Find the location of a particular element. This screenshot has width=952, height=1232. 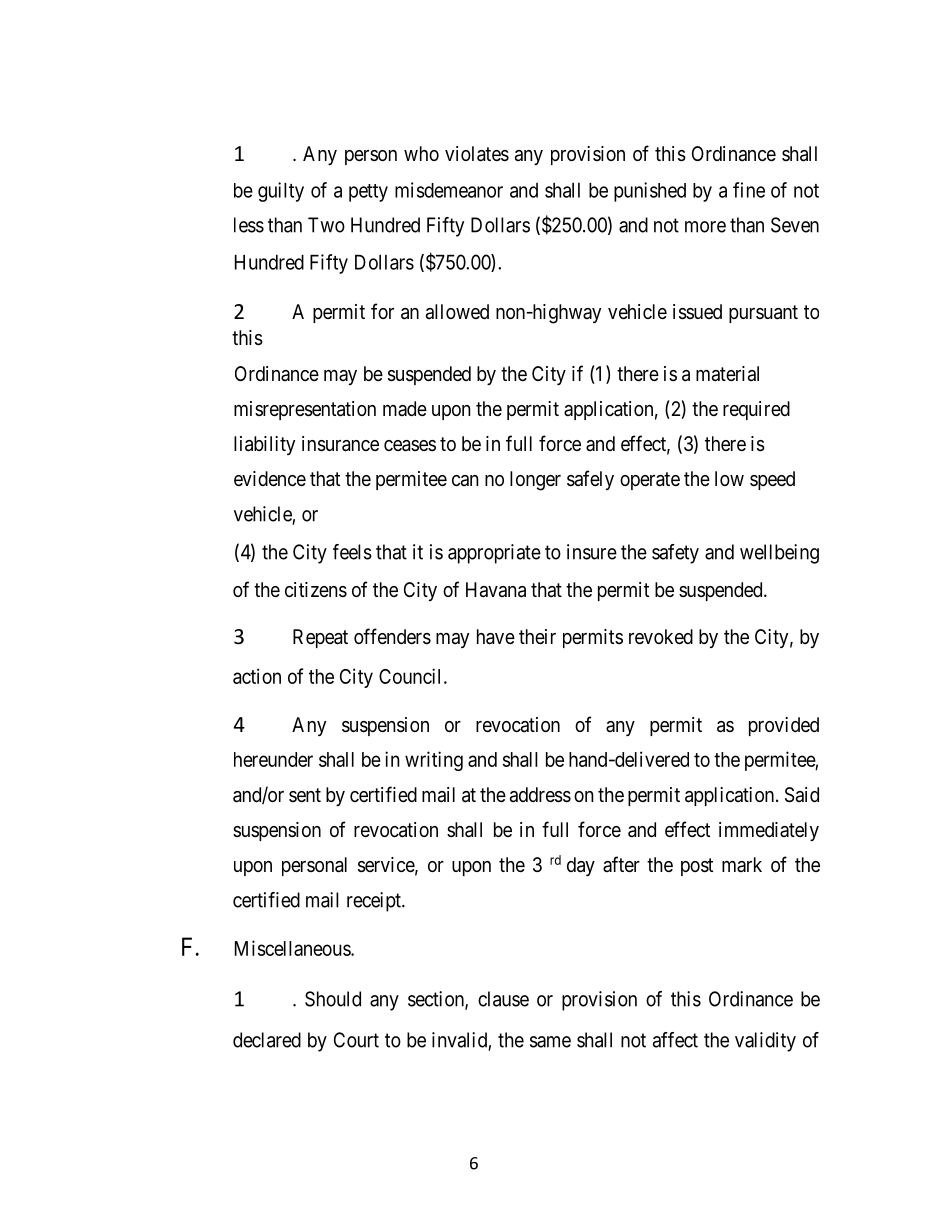

immediately is located at coordinates (769, 831).
